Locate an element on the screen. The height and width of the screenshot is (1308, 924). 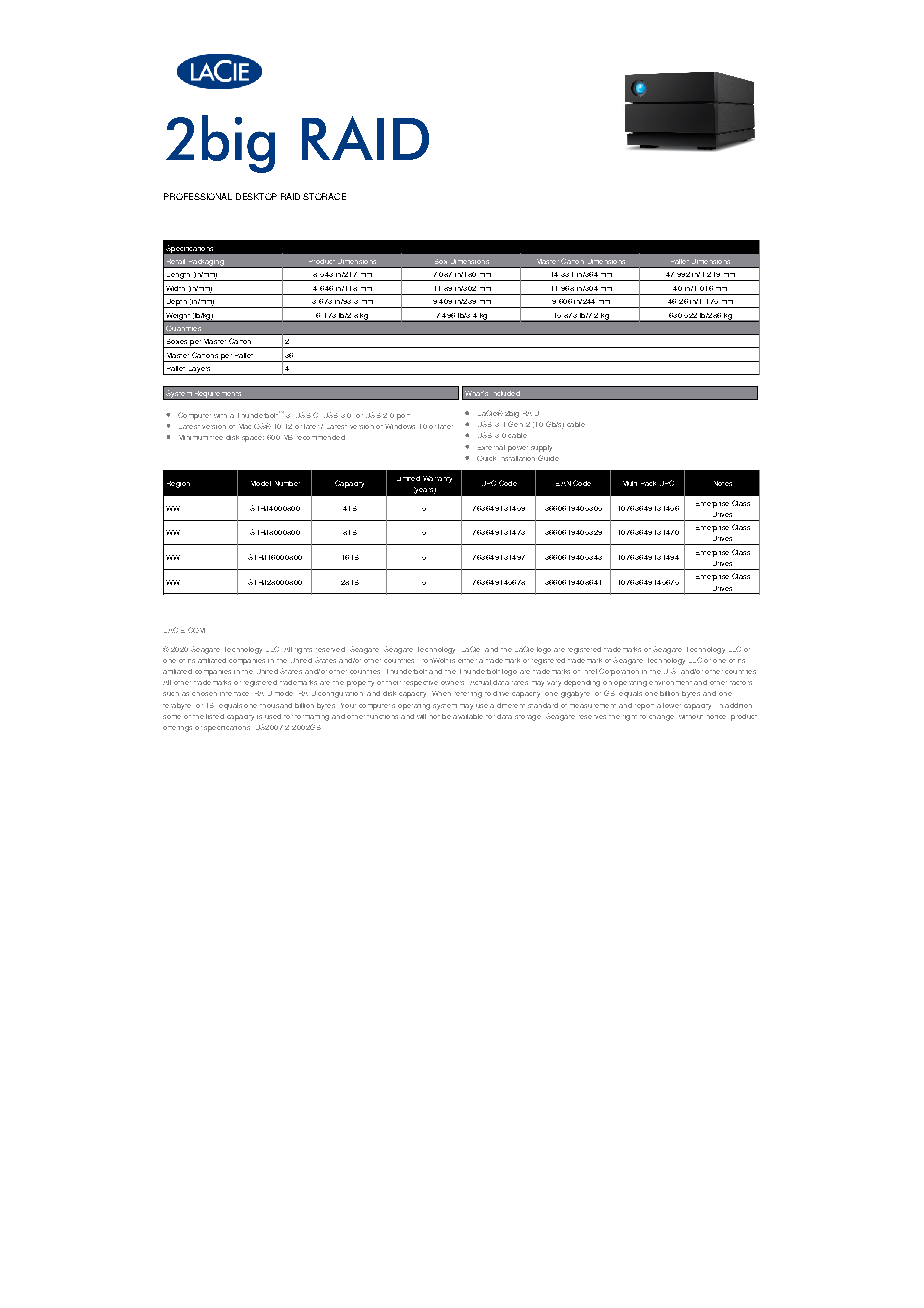
Windows is located at coordinates (400, 426).
